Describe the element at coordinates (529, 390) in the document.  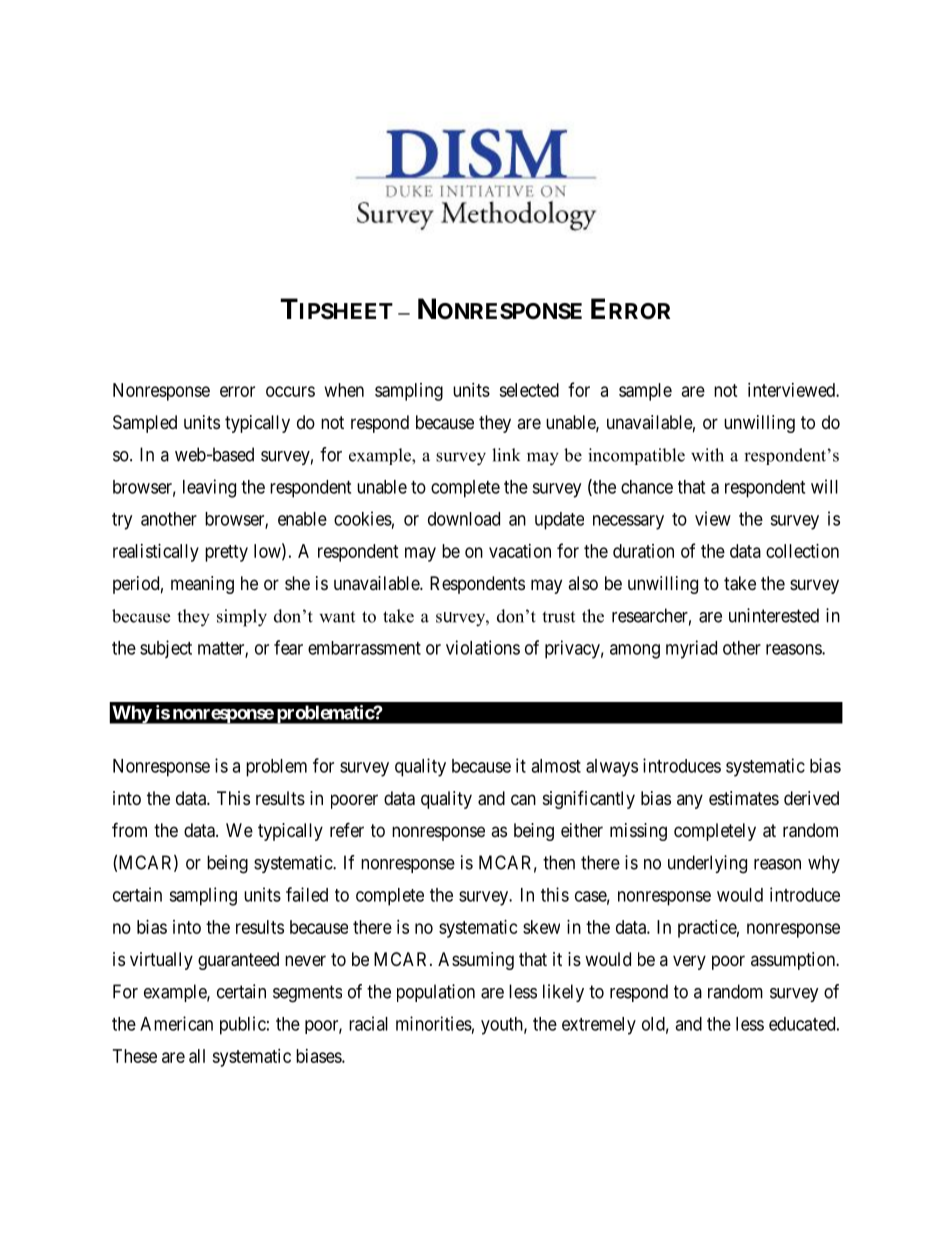
I see `selected` at that location.
